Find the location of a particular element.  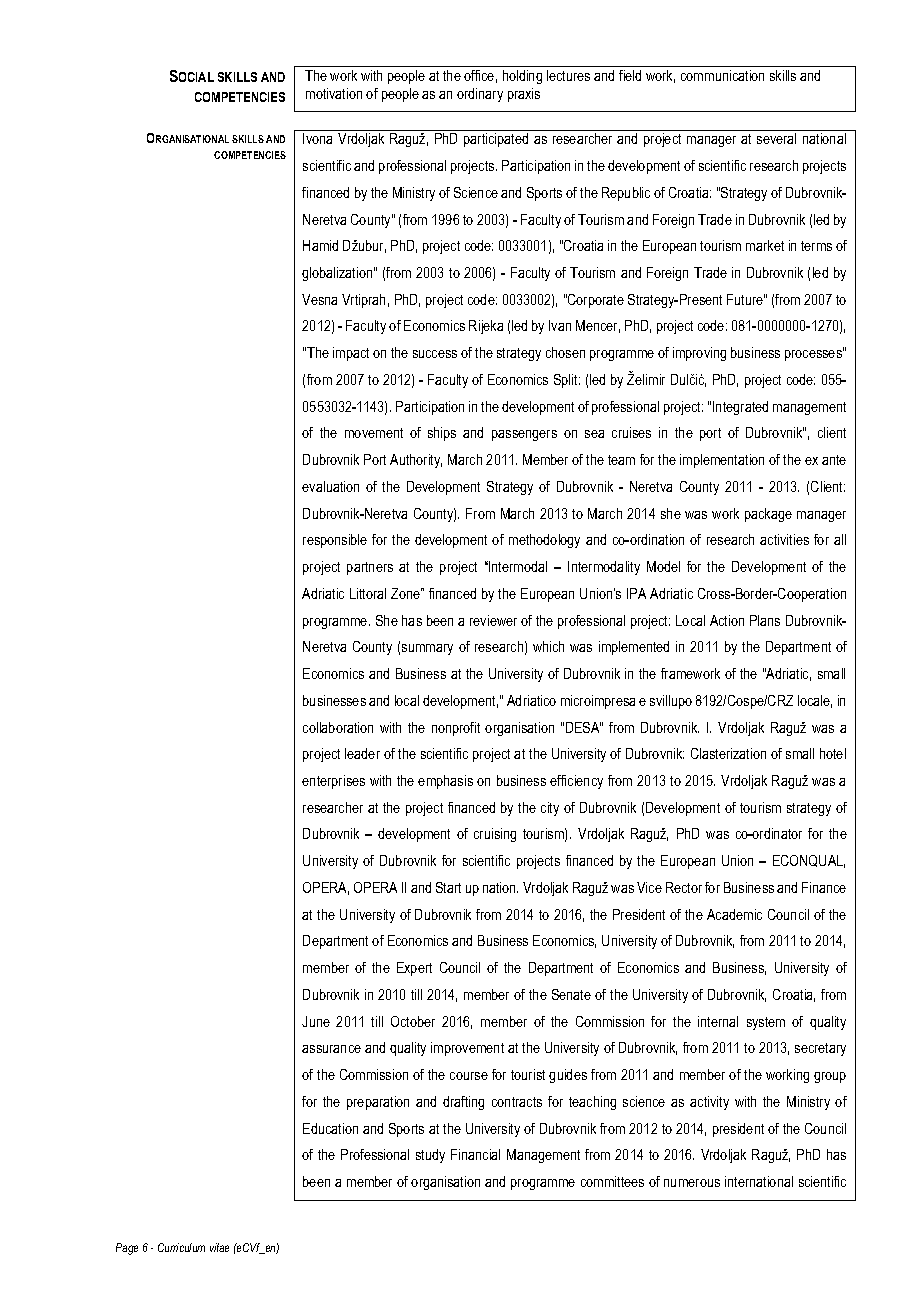

motivation is located at coordinates (334, 93).
